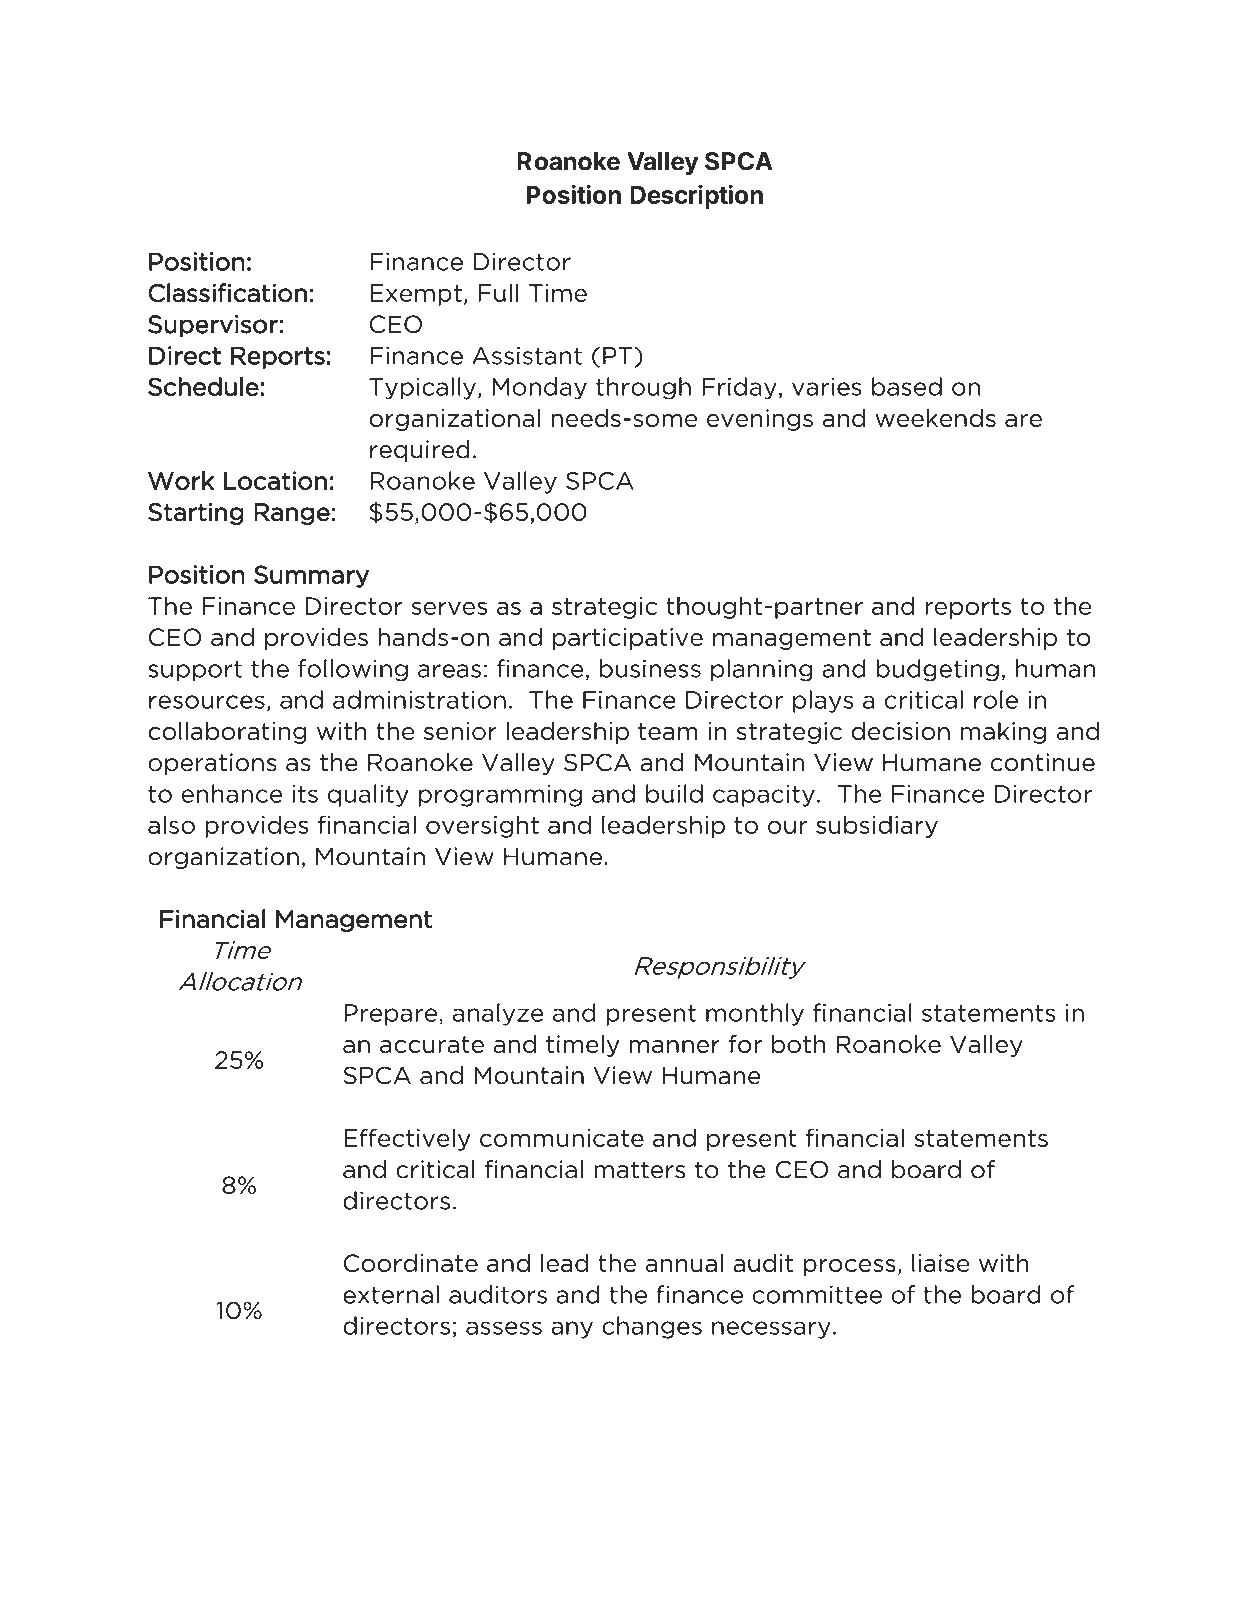  What do you see at coordinates (941, 1263) in the image?
I see `liaise` at bounding box center [941, 1263].
